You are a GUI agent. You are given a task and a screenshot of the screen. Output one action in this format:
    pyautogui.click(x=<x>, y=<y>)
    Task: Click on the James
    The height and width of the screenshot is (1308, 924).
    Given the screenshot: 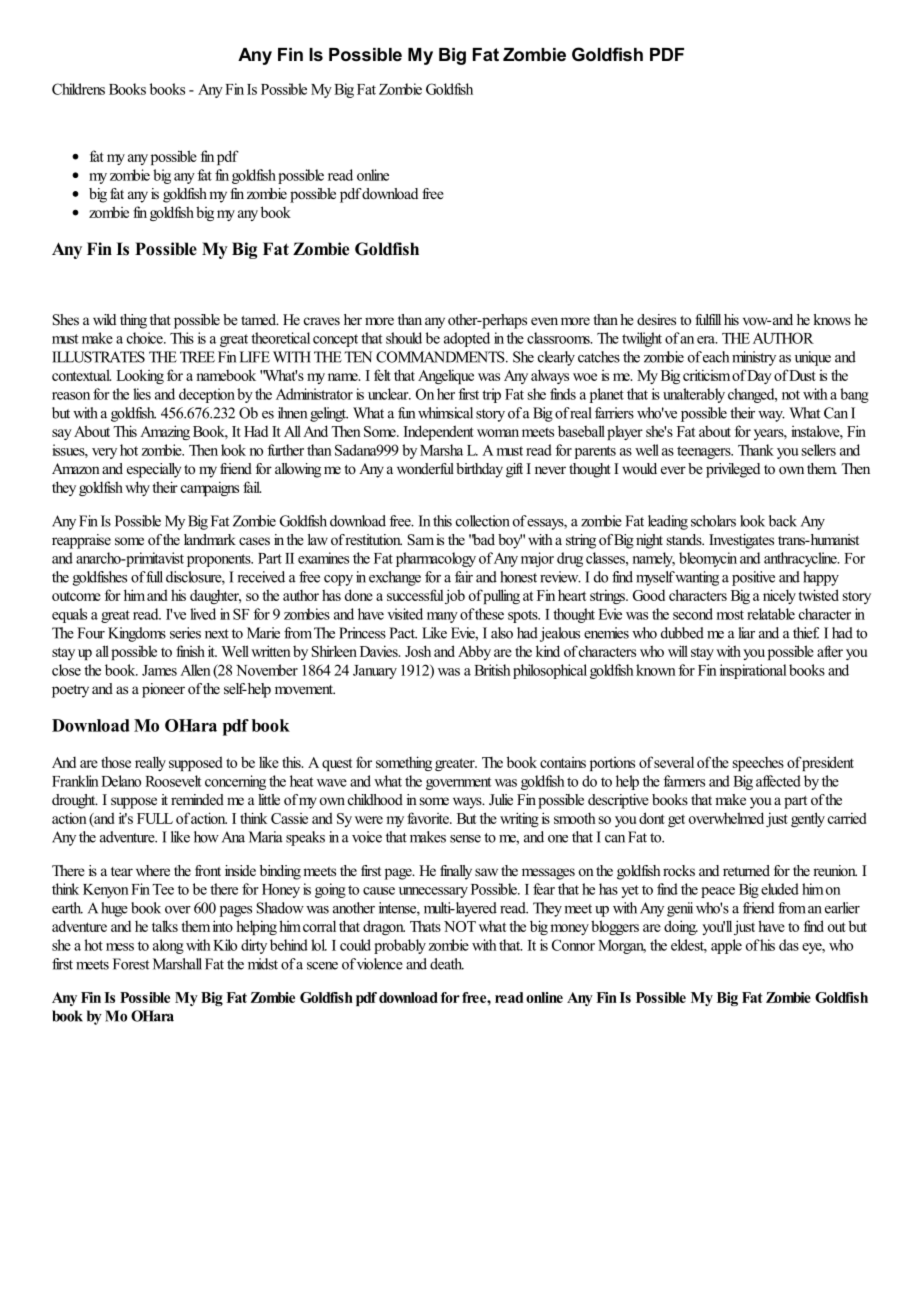 What is the action you would take?
    pyautogui.click(x=159, y=670)
